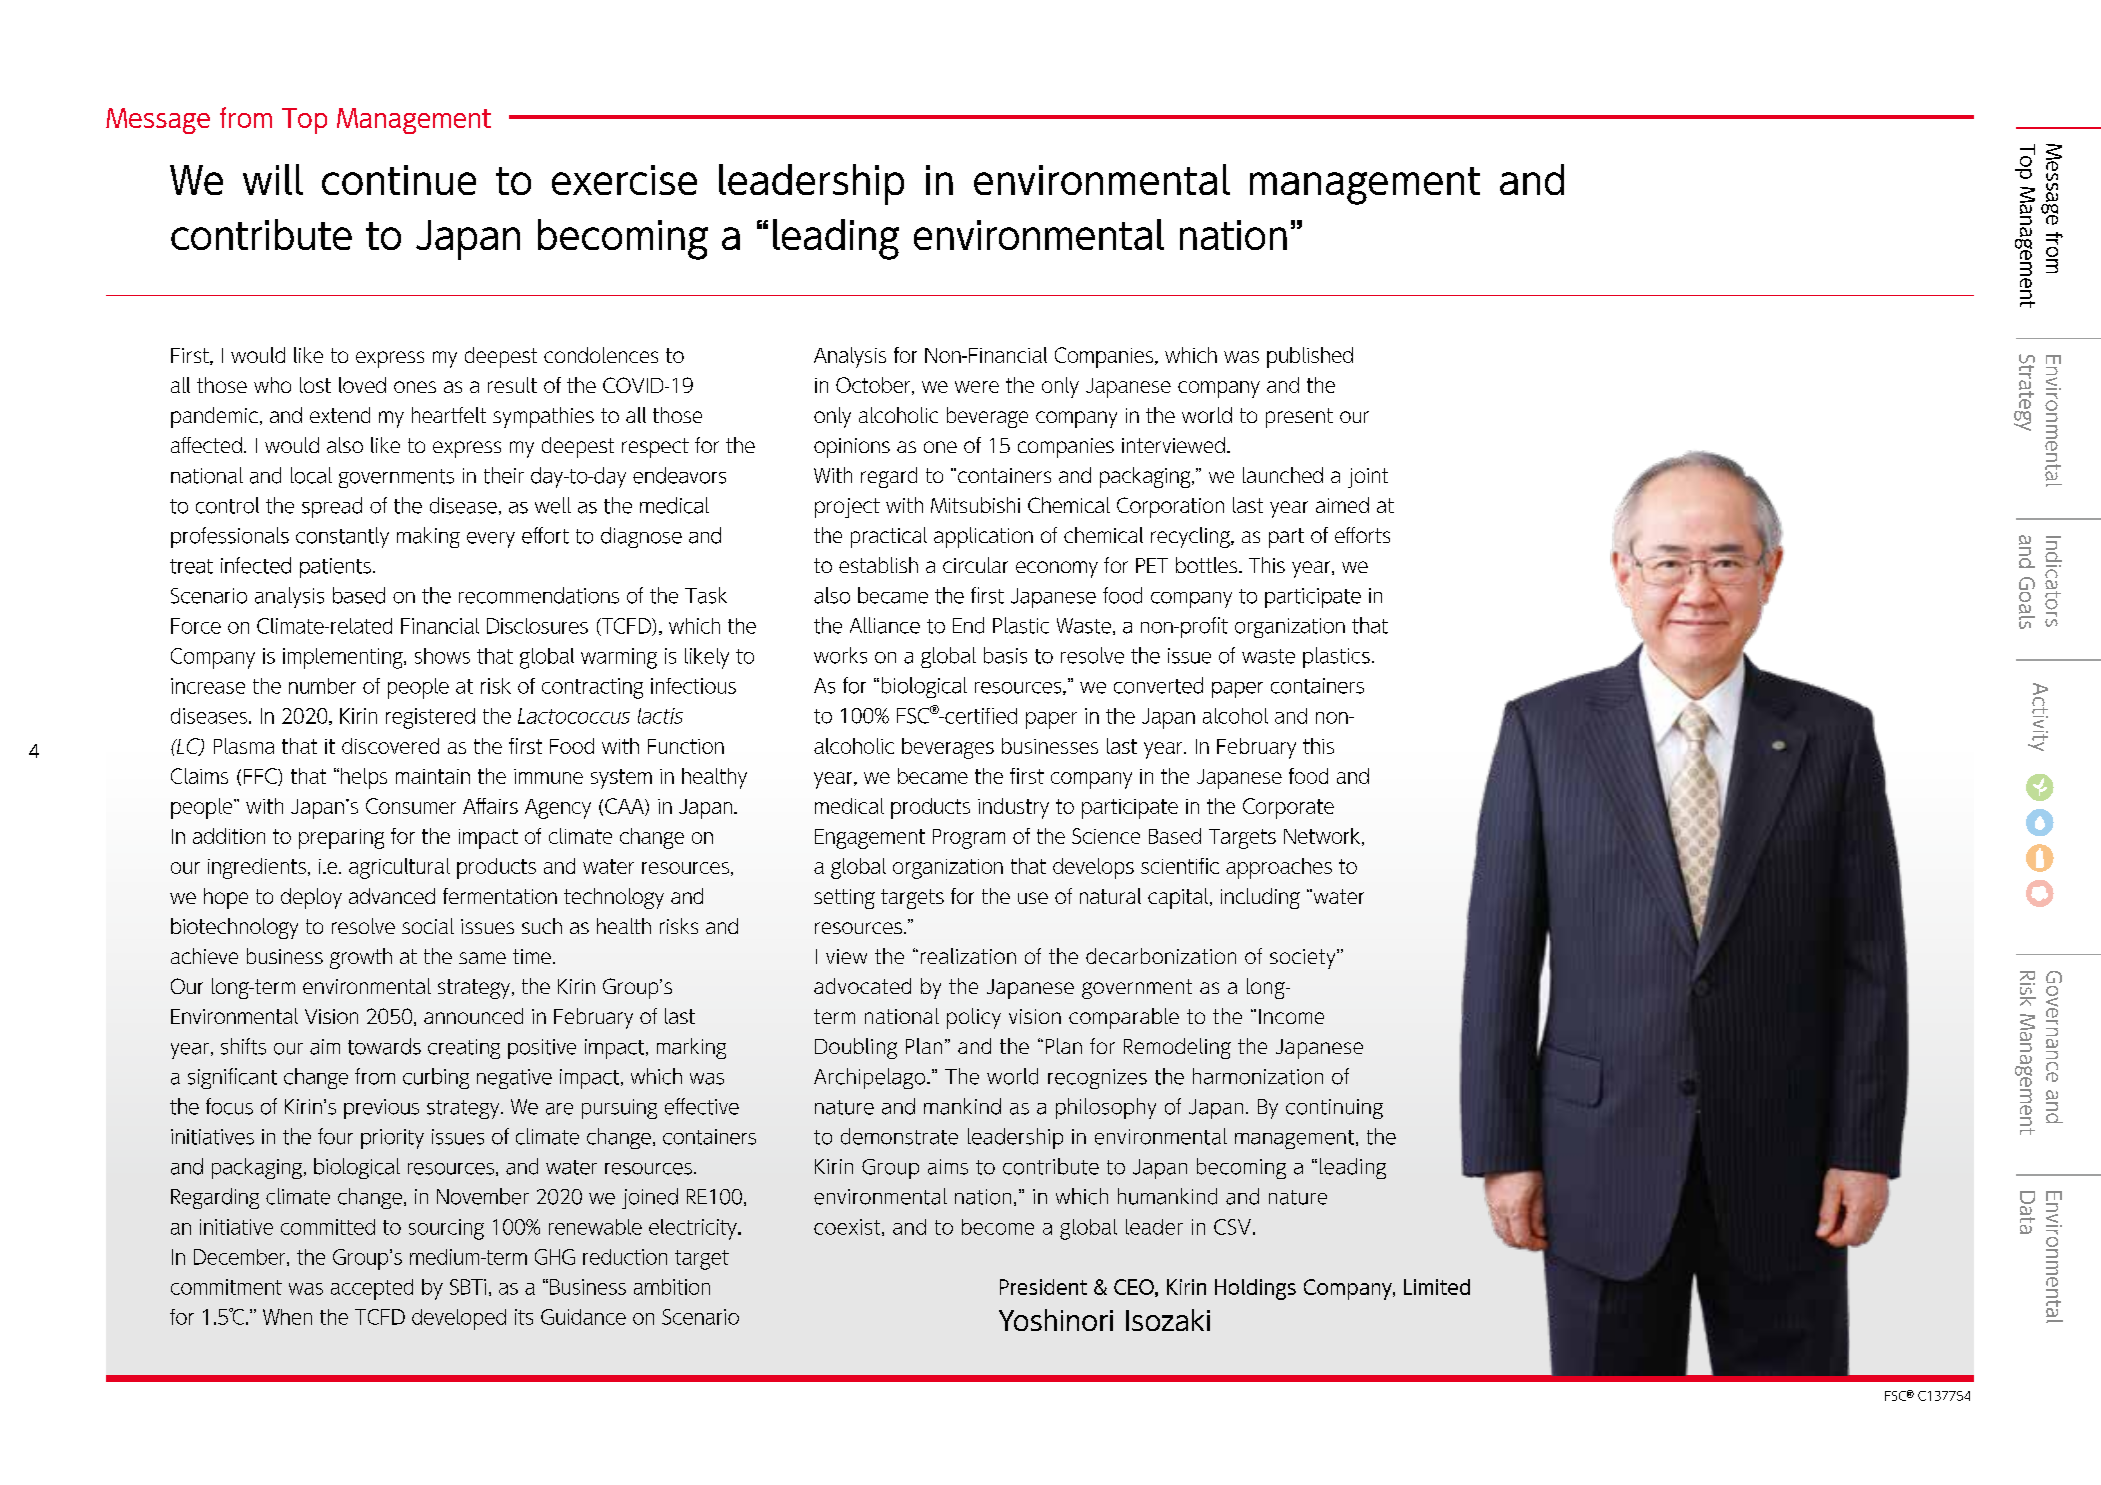 Image resolution: width=2101 pixels, height=1485 pixels. What do you see at coordinates (372, 1289) in the image?
I see `accepted` at bounding box center [372, 1289].
